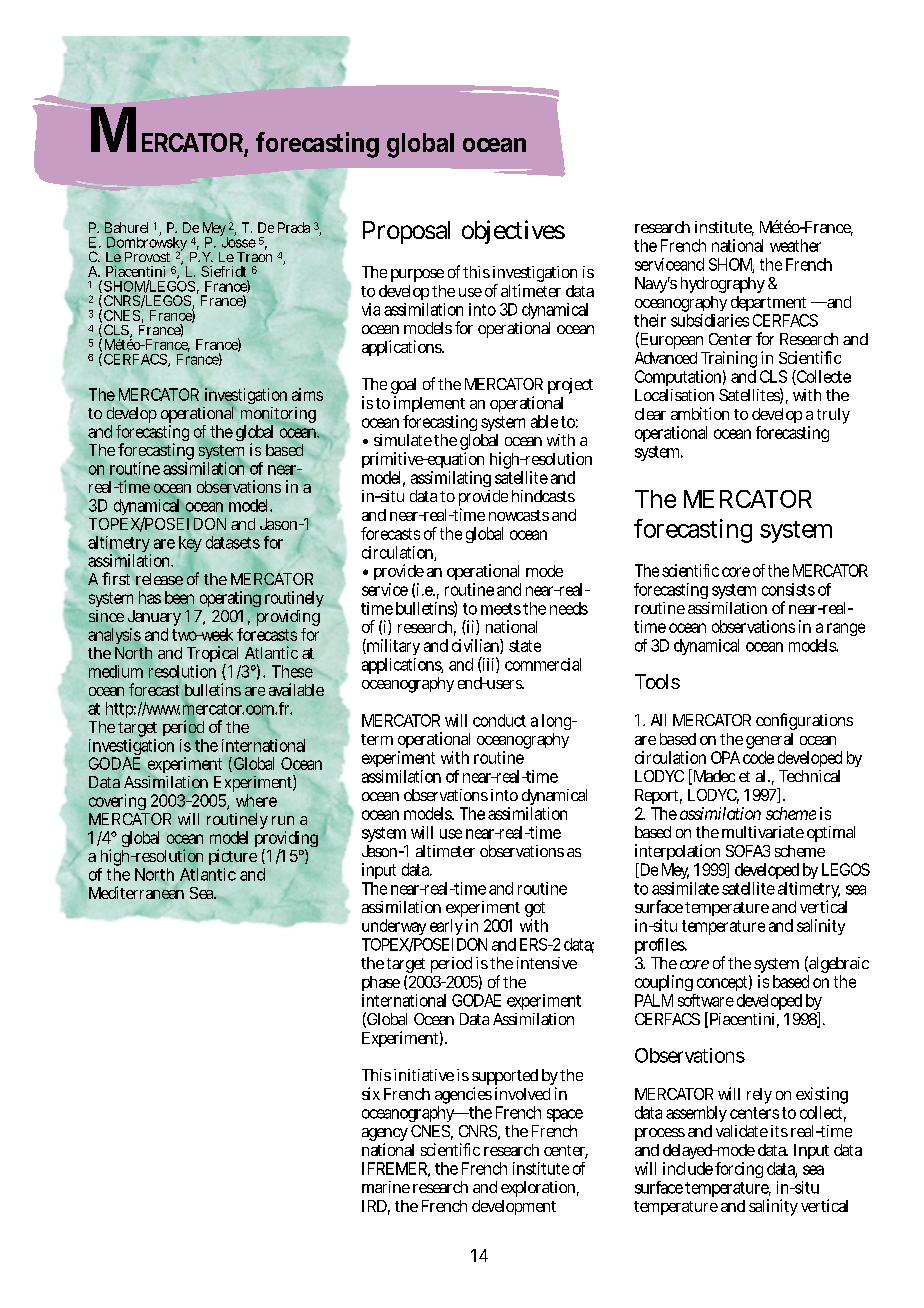  I want to click on Provost, so click(147, 257).
